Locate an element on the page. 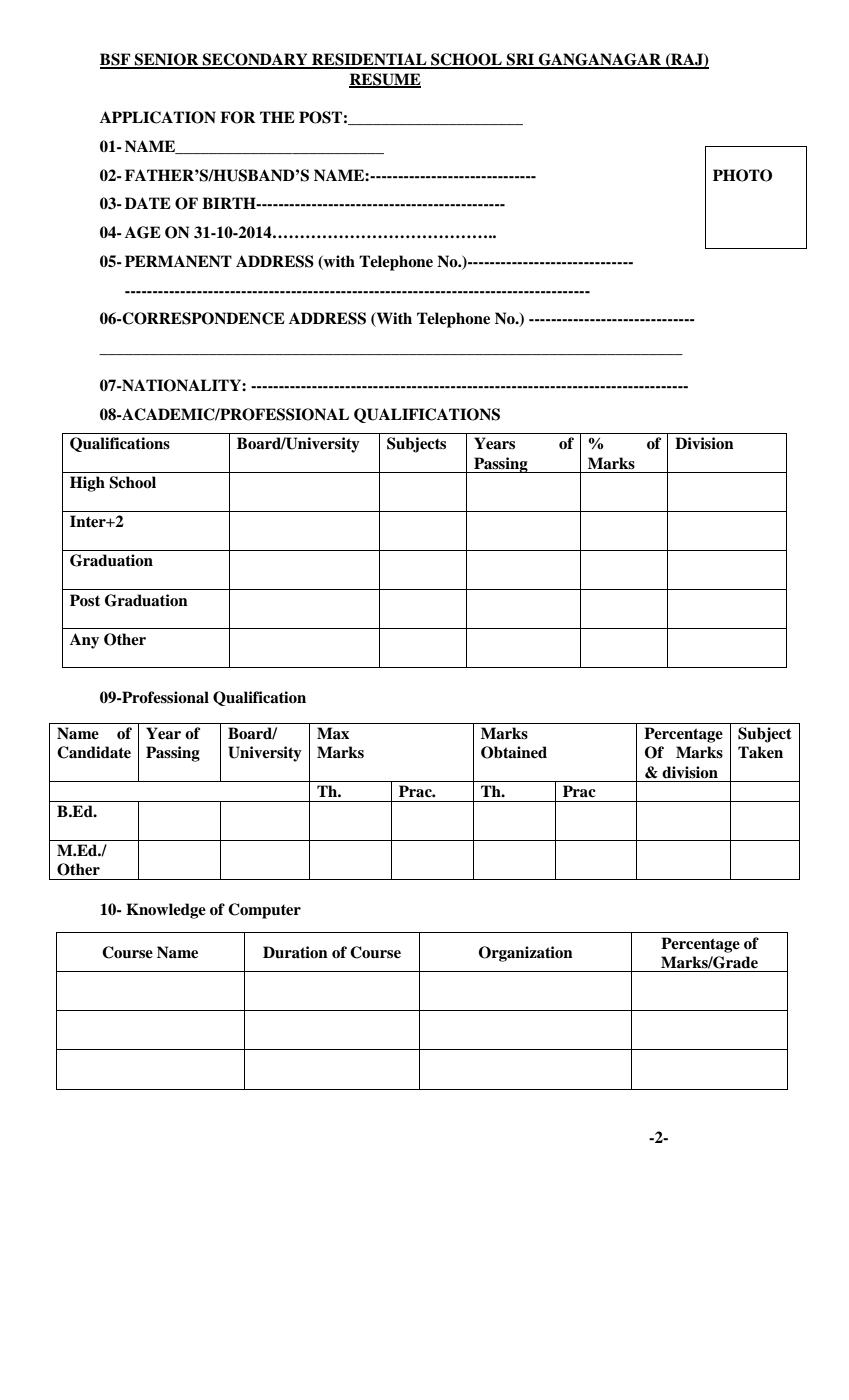  RESIDENTIAL is located at coordinates (369, 60).
